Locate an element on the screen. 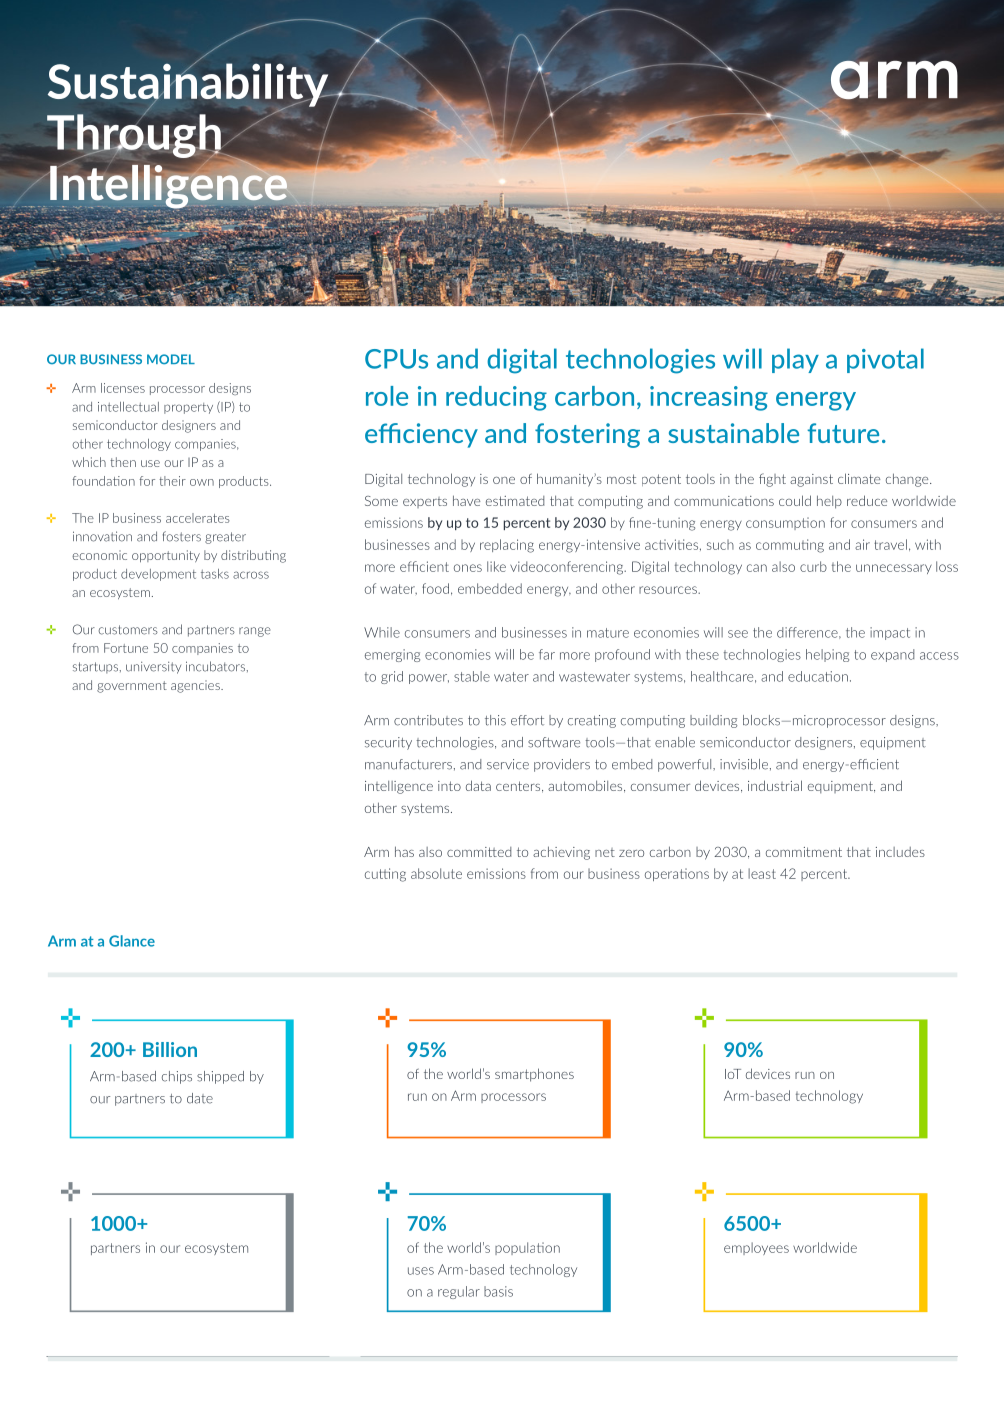 The height and width of the screenshot is (1421, 1004). reducing is located at coordinates (496, 398).
